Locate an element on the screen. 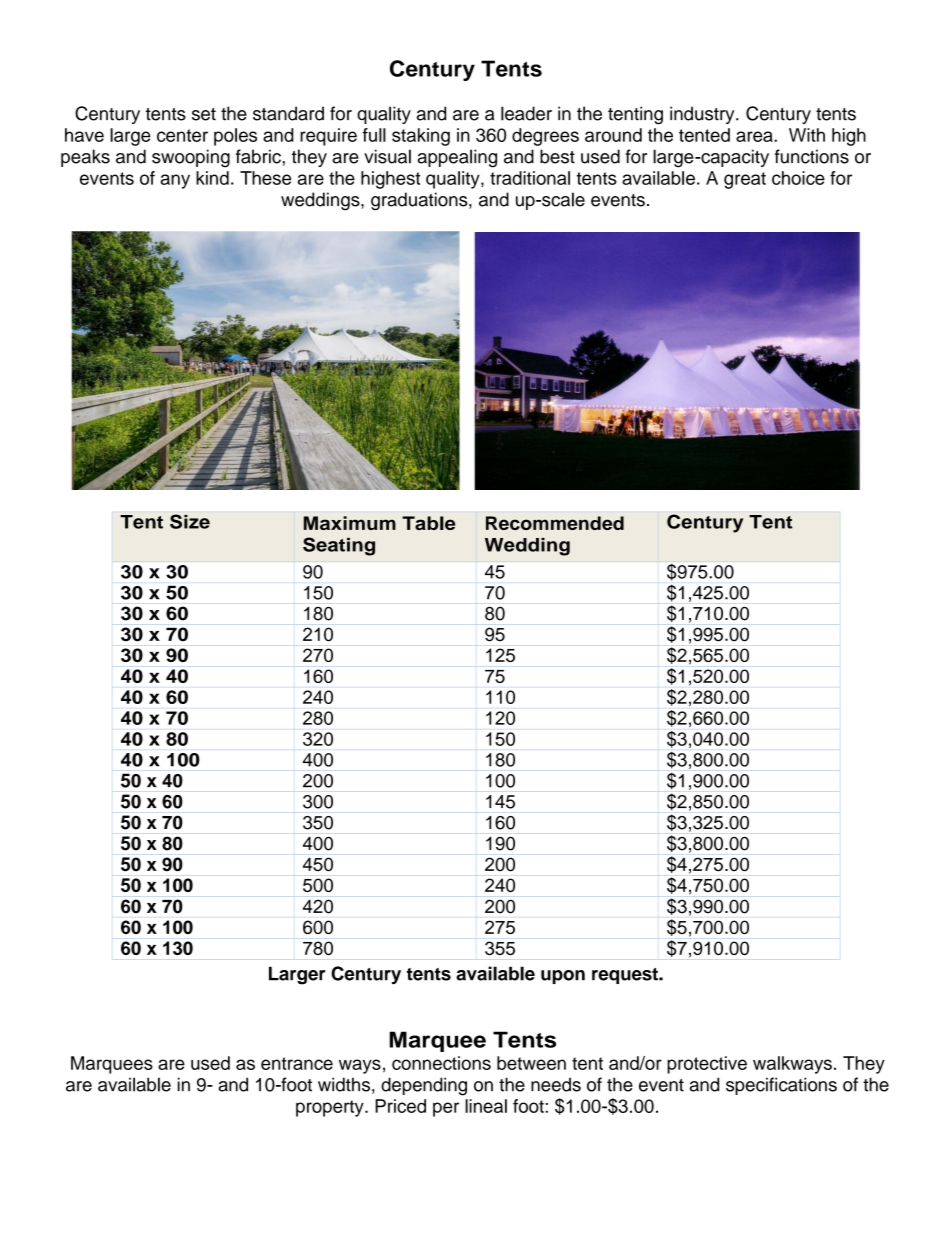 This screenshot has width=952, height=1233. Seating is located at coordinates (339, 546).
